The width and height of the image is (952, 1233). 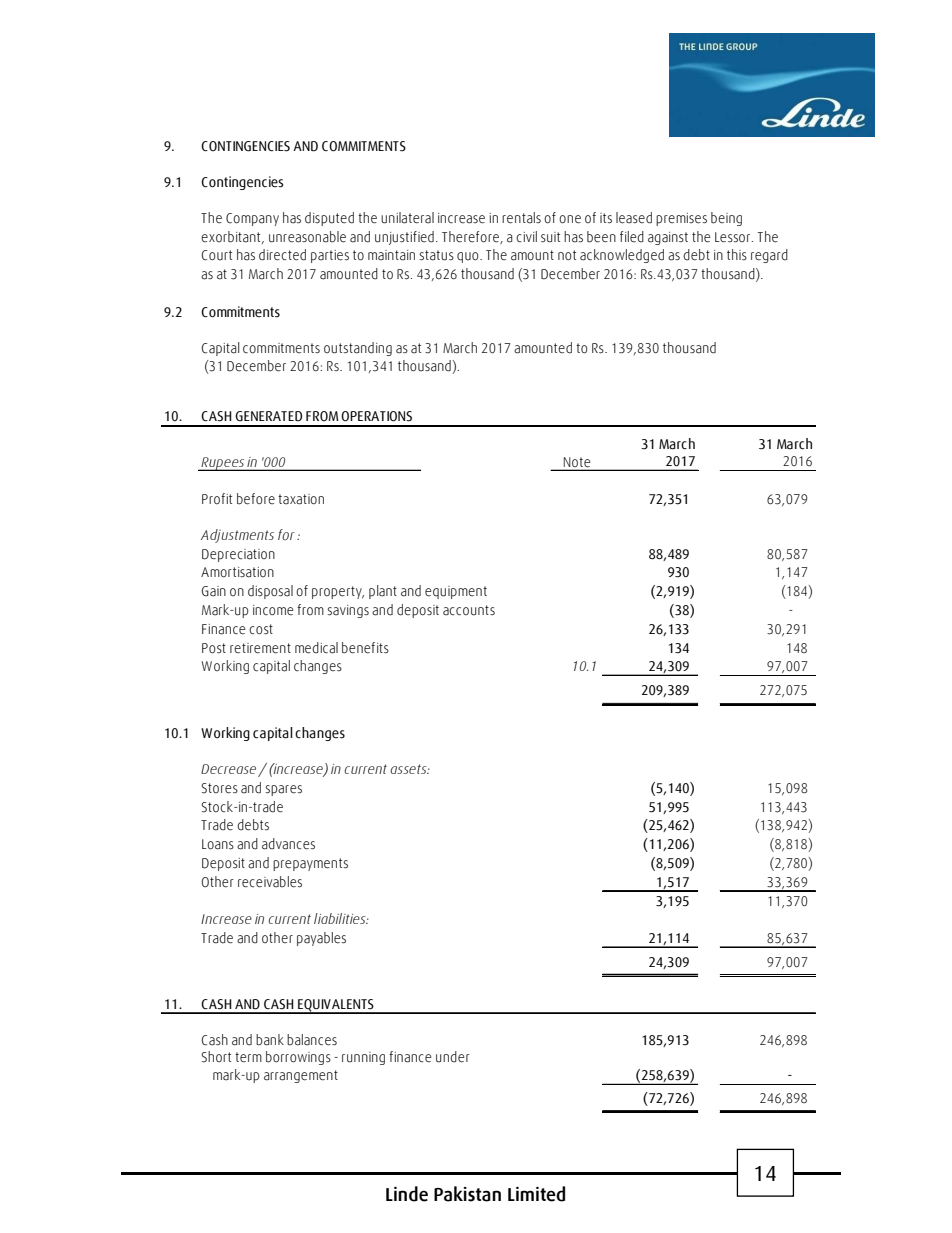 What do you see at coordinates (456, 592) in the image?
I see `equipment` at bounding box center [456, 592].
